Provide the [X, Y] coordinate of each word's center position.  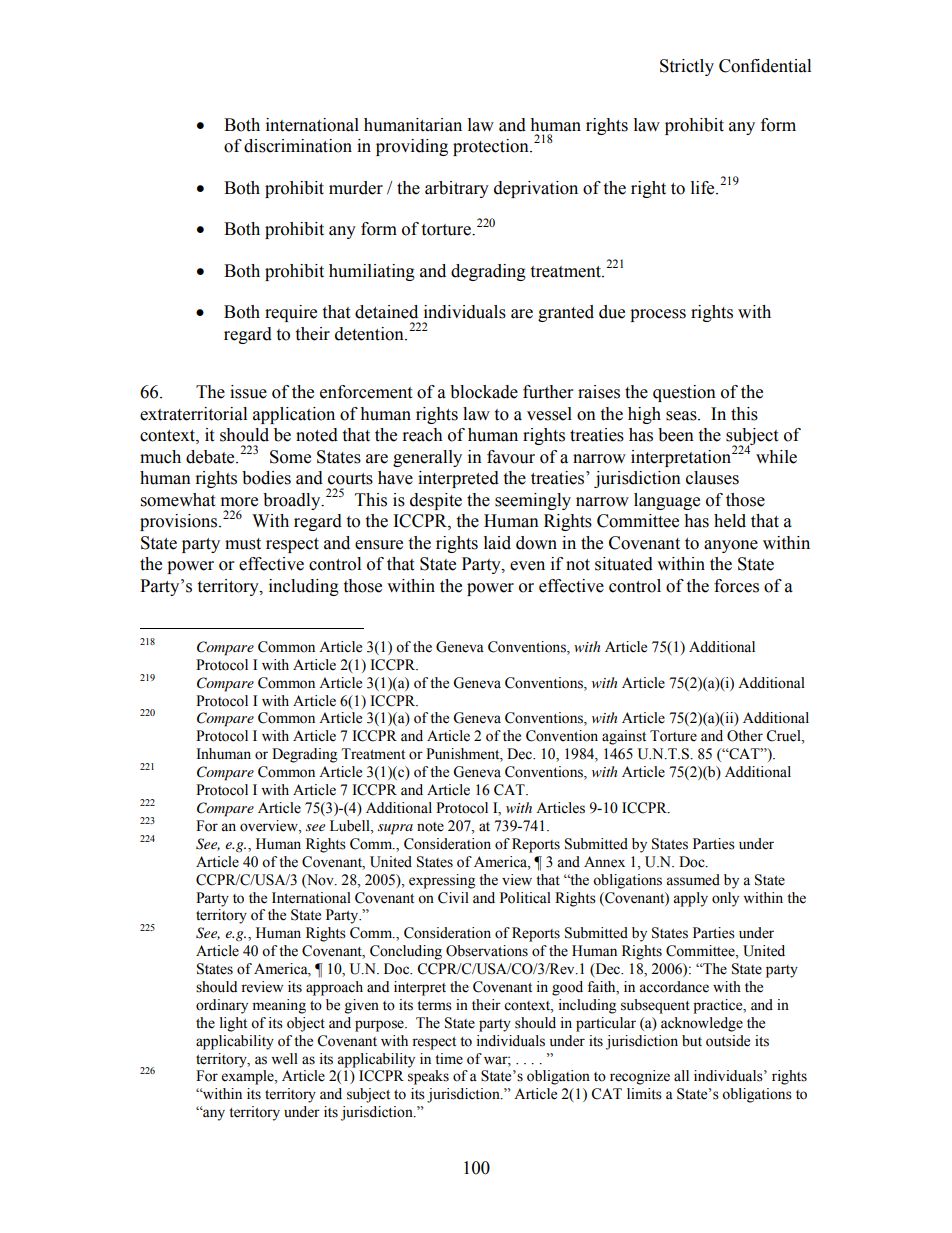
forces [736, 586]
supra [395, 829]
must [243, 544]
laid [497, 543]
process [658, 315]
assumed [693, 880]
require [291, 313]
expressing [442, 881]
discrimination [298, 146]
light [233, 1024]
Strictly [687, 67]
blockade [484, 392]
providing [412, 147]
